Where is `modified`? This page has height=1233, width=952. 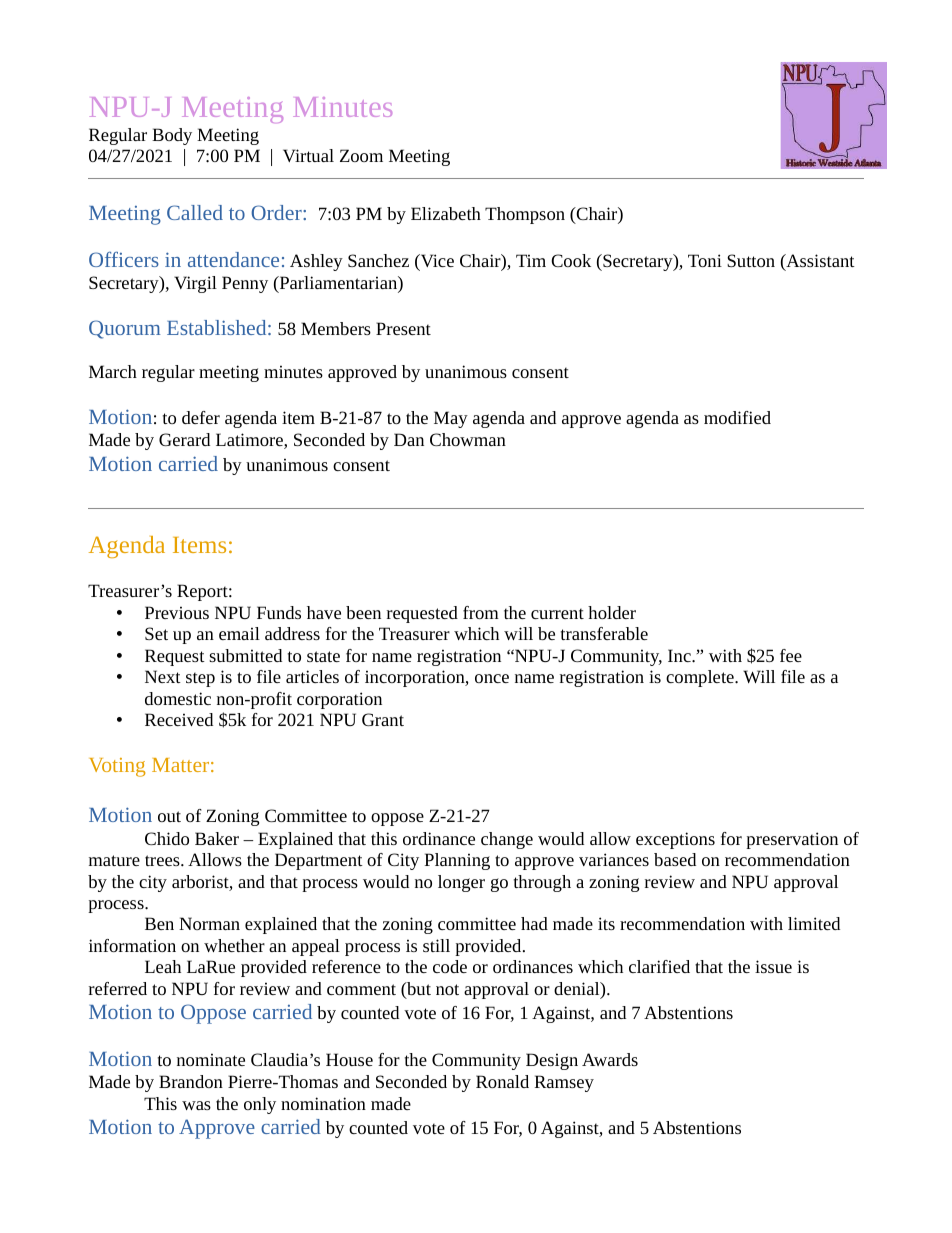 modified is located at coordinates (737, 417).
